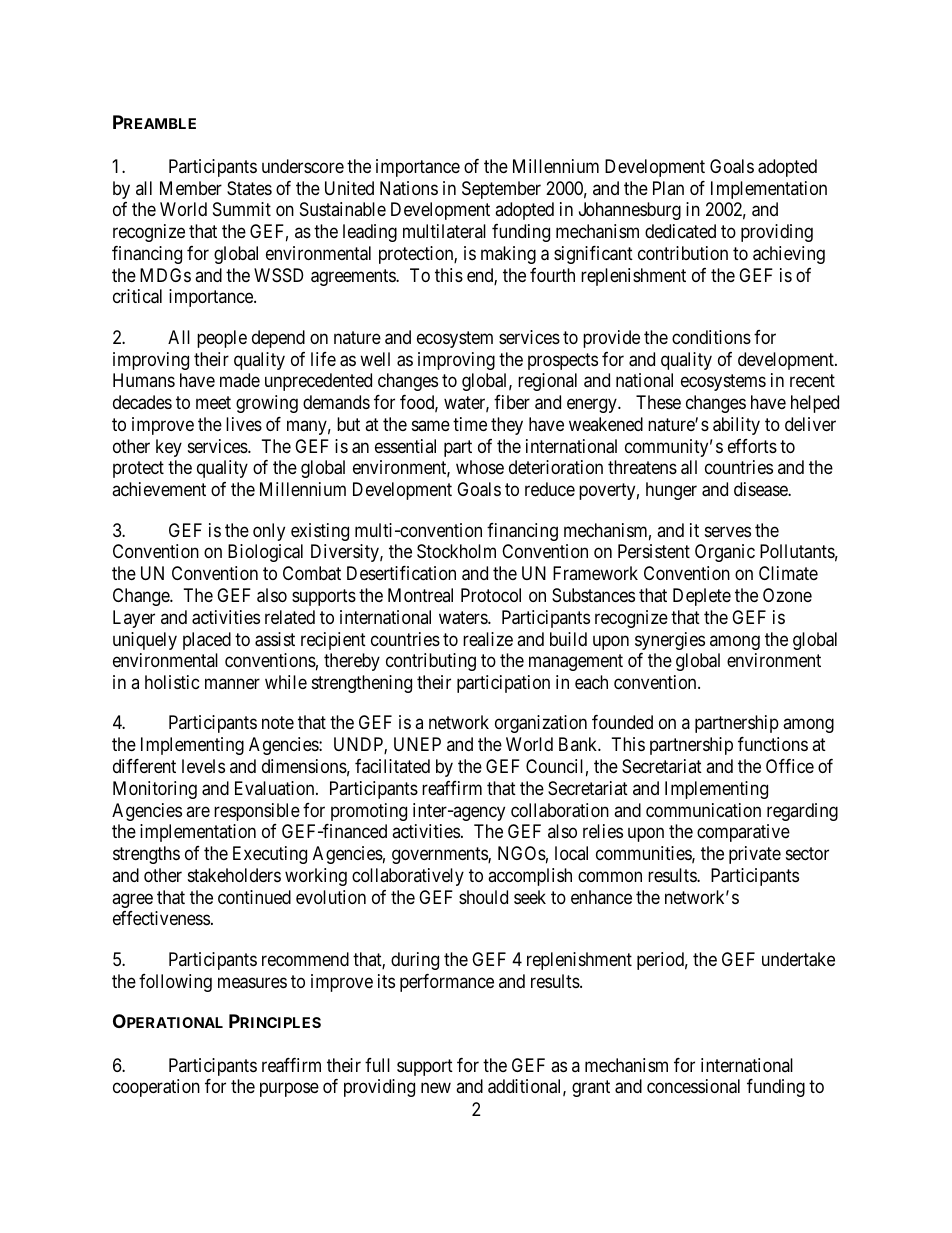  I want to click on whose, so click(480, 467).
